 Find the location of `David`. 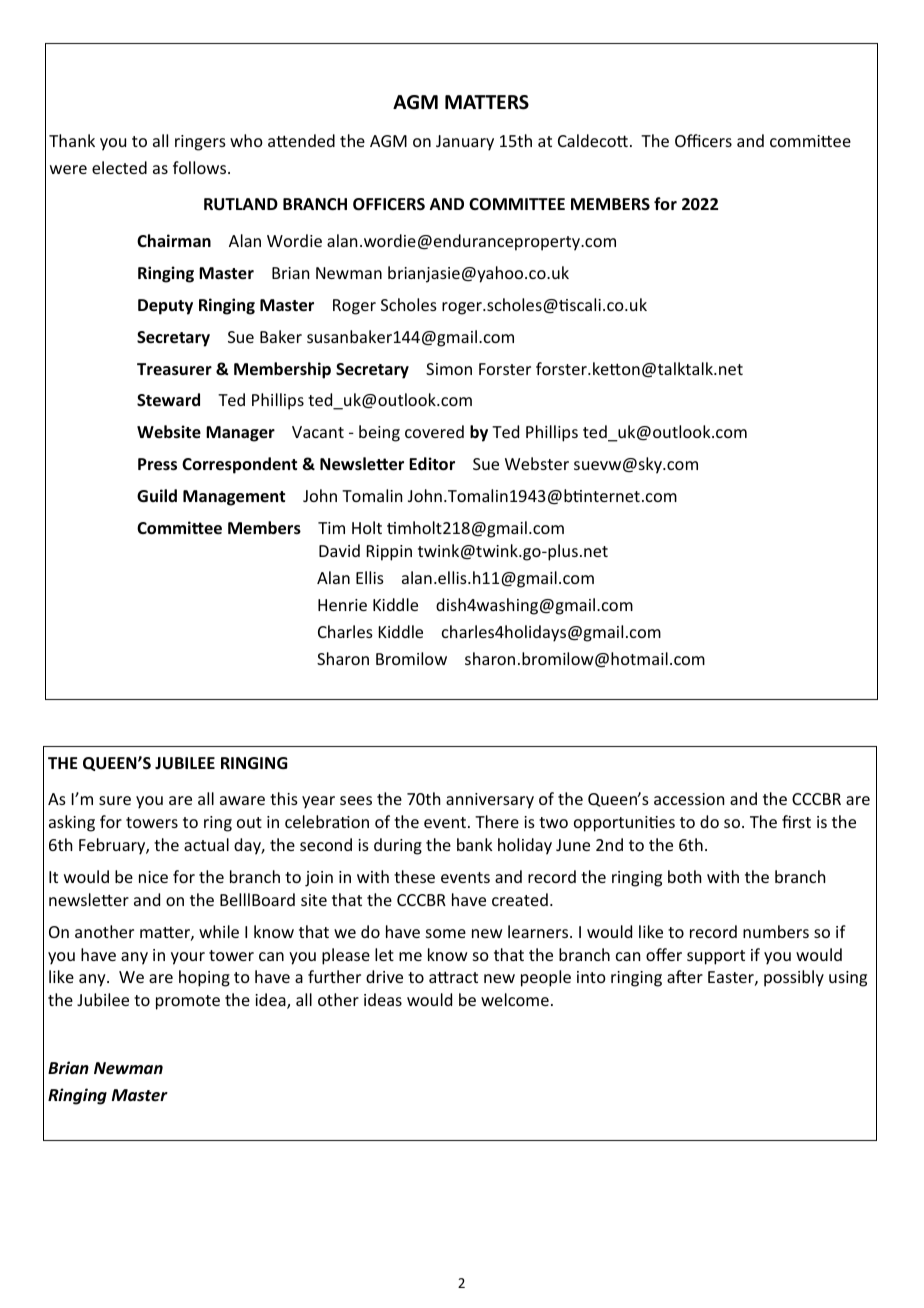

David is located at coordinates (339, 550).
